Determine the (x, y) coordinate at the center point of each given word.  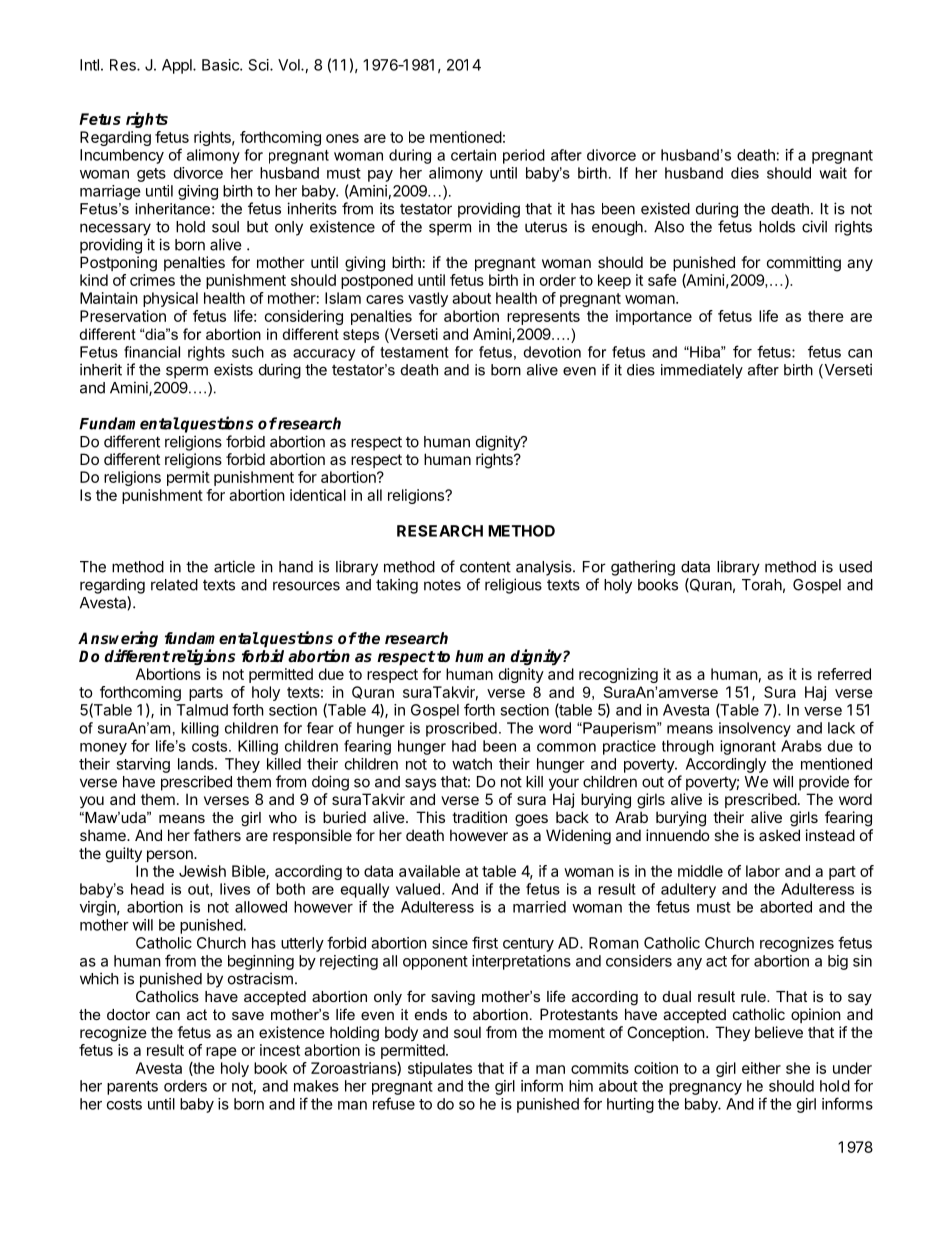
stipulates (440, 1069)
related (174, 585)
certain (473, 155)
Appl (178, 66)
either (761, 1068)
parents (132, 1088)
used (855, 567)
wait (833, 173)
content (485, 567)
